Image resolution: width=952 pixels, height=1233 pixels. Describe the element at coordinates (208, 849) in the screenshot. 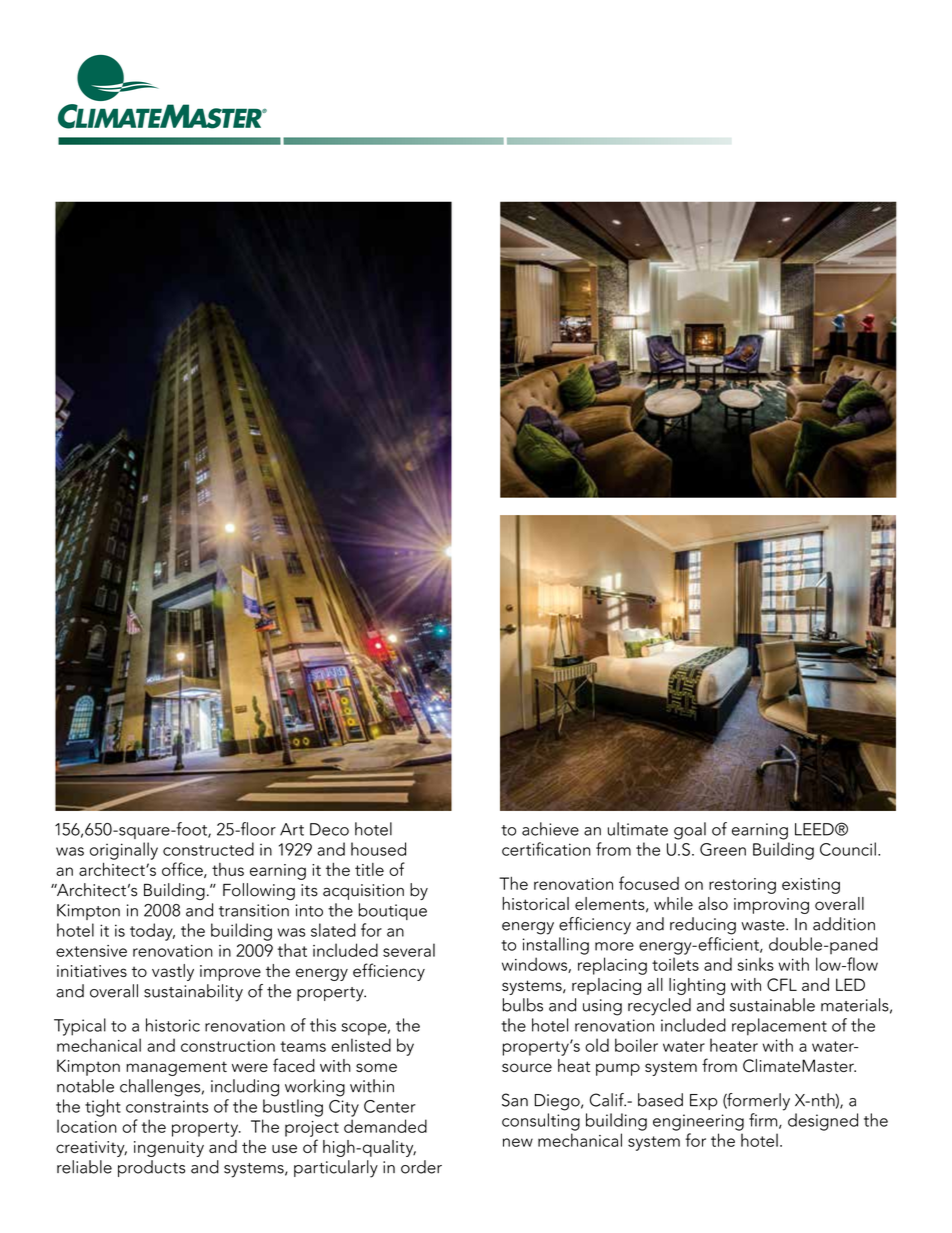

I see `constructed` at that location.
